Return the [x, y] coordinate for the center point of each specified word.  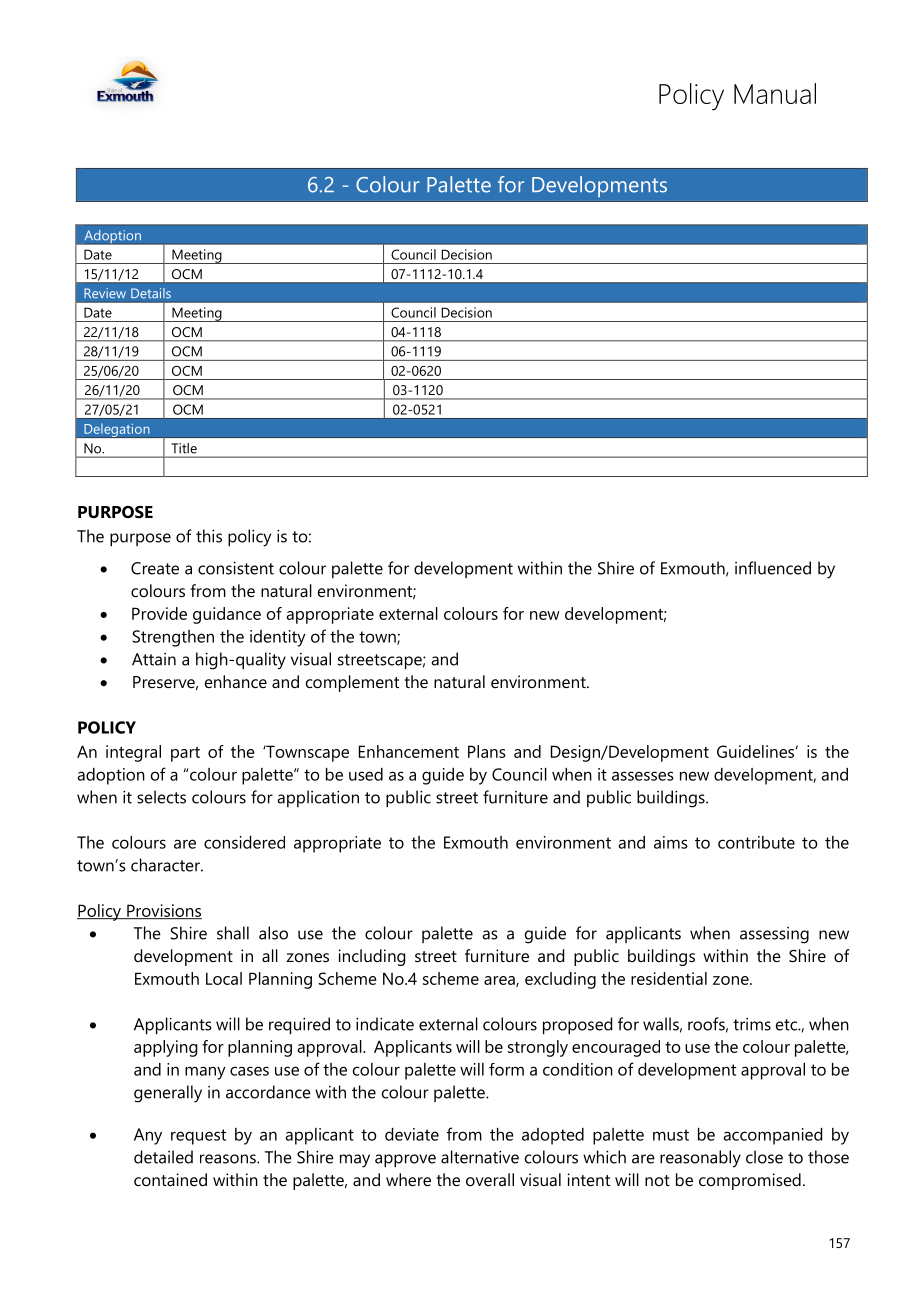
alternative [480, 1157]
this [209, 536]
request [198, 1137]
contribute [756, 842]
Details [151, 293]
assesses [643, 776]
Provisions [163, 911]
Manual [775, 93]
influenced [773, 568]
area [500, 981]
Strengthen [173, 638]
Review [105, 293]
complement [352, 683]
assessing [774, 935]
